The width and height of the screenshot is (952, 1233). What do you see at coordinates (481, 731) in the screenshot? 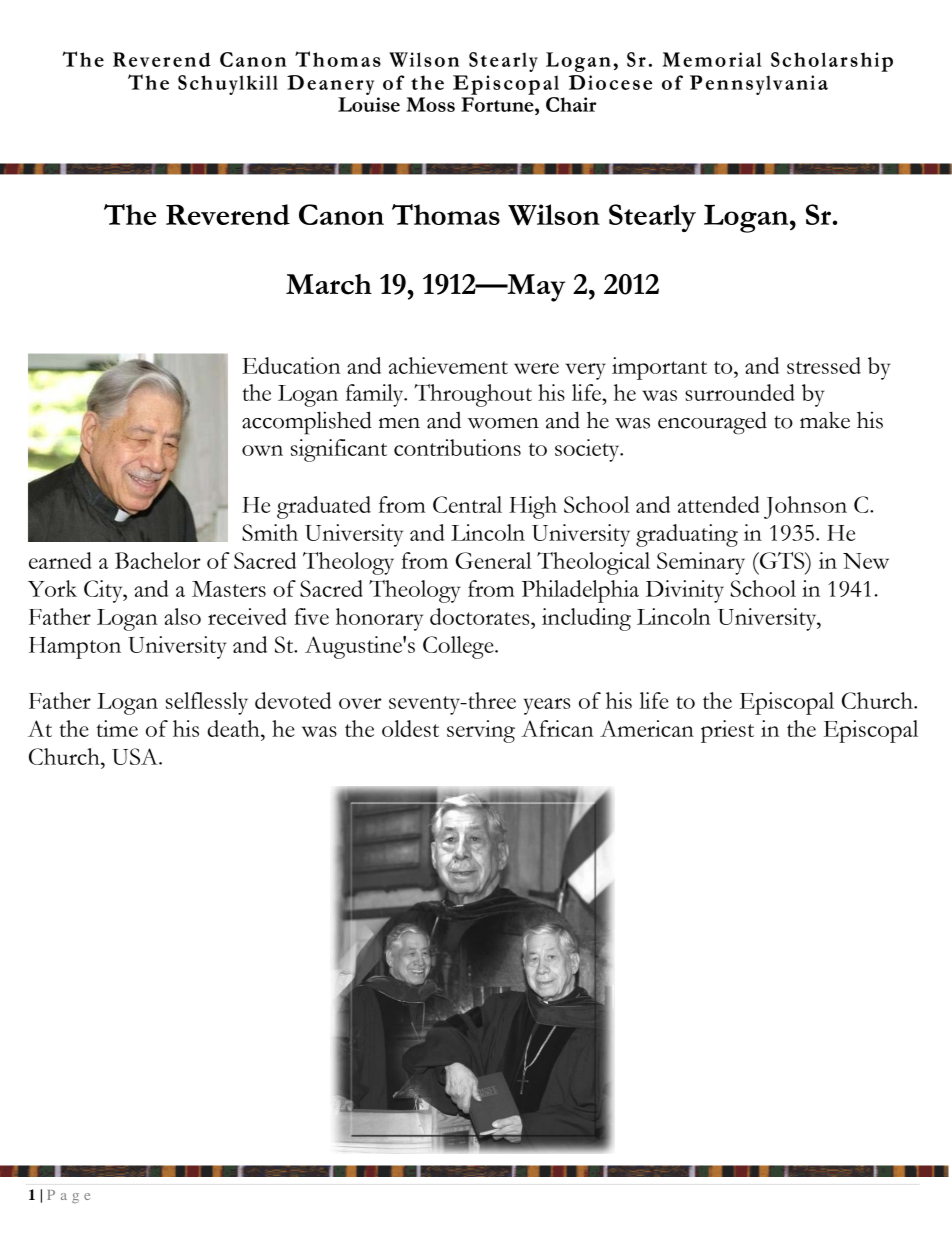
I see `serving` at bounding box center [481, 731].
